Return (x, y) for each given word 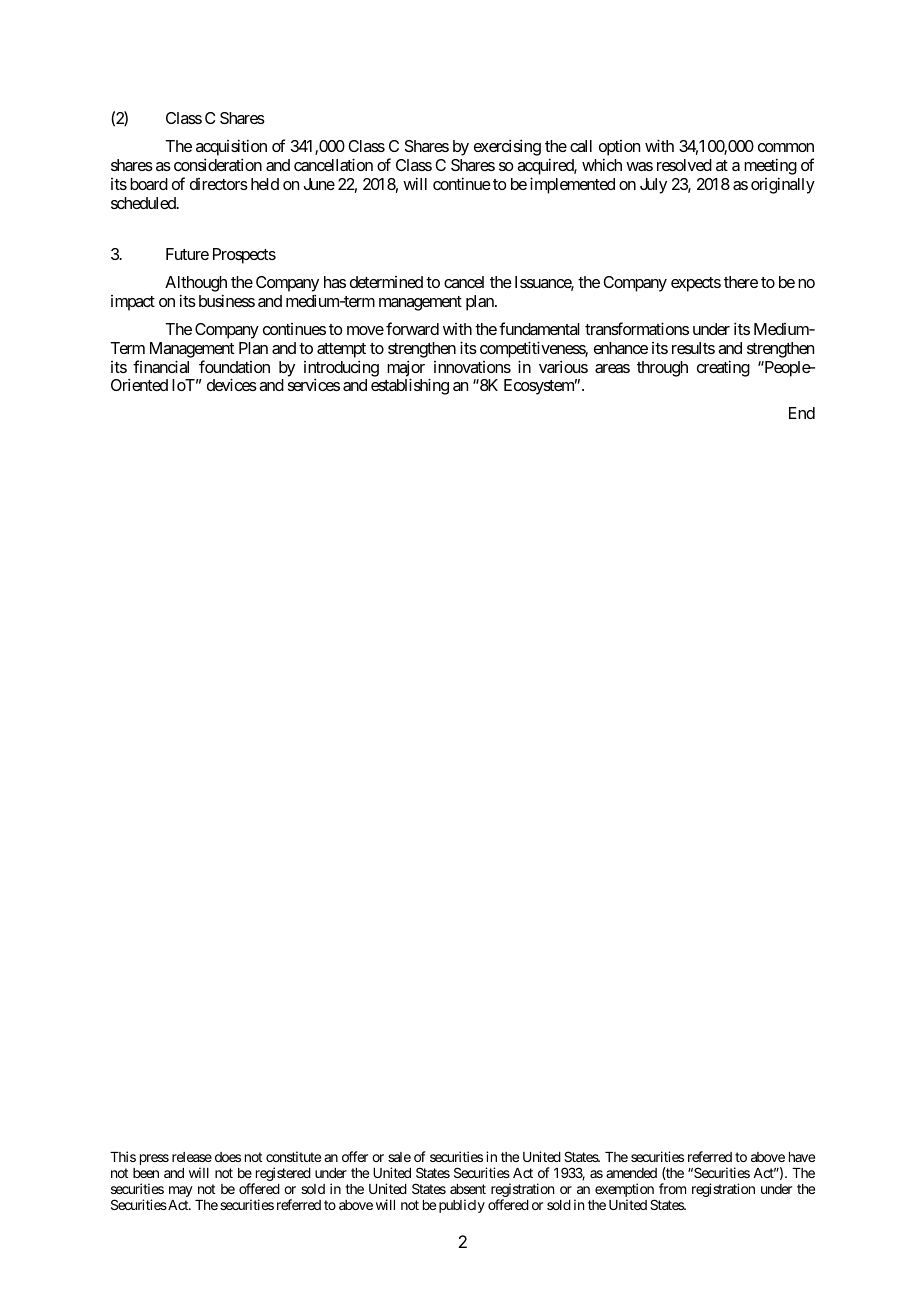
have (802, 1157)
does (228, 1157)
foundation (234, 366)
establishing (410, 386)
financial (161, 366)
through (662, 369)
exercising (507, 147)
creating (723, 368)
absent (468, 1189)
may (181, 1191)
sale (399, 1157)
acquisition (231, 149)
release (192, 1157)
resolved (684, 165)
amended (631, 1173)
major (406, 369)
